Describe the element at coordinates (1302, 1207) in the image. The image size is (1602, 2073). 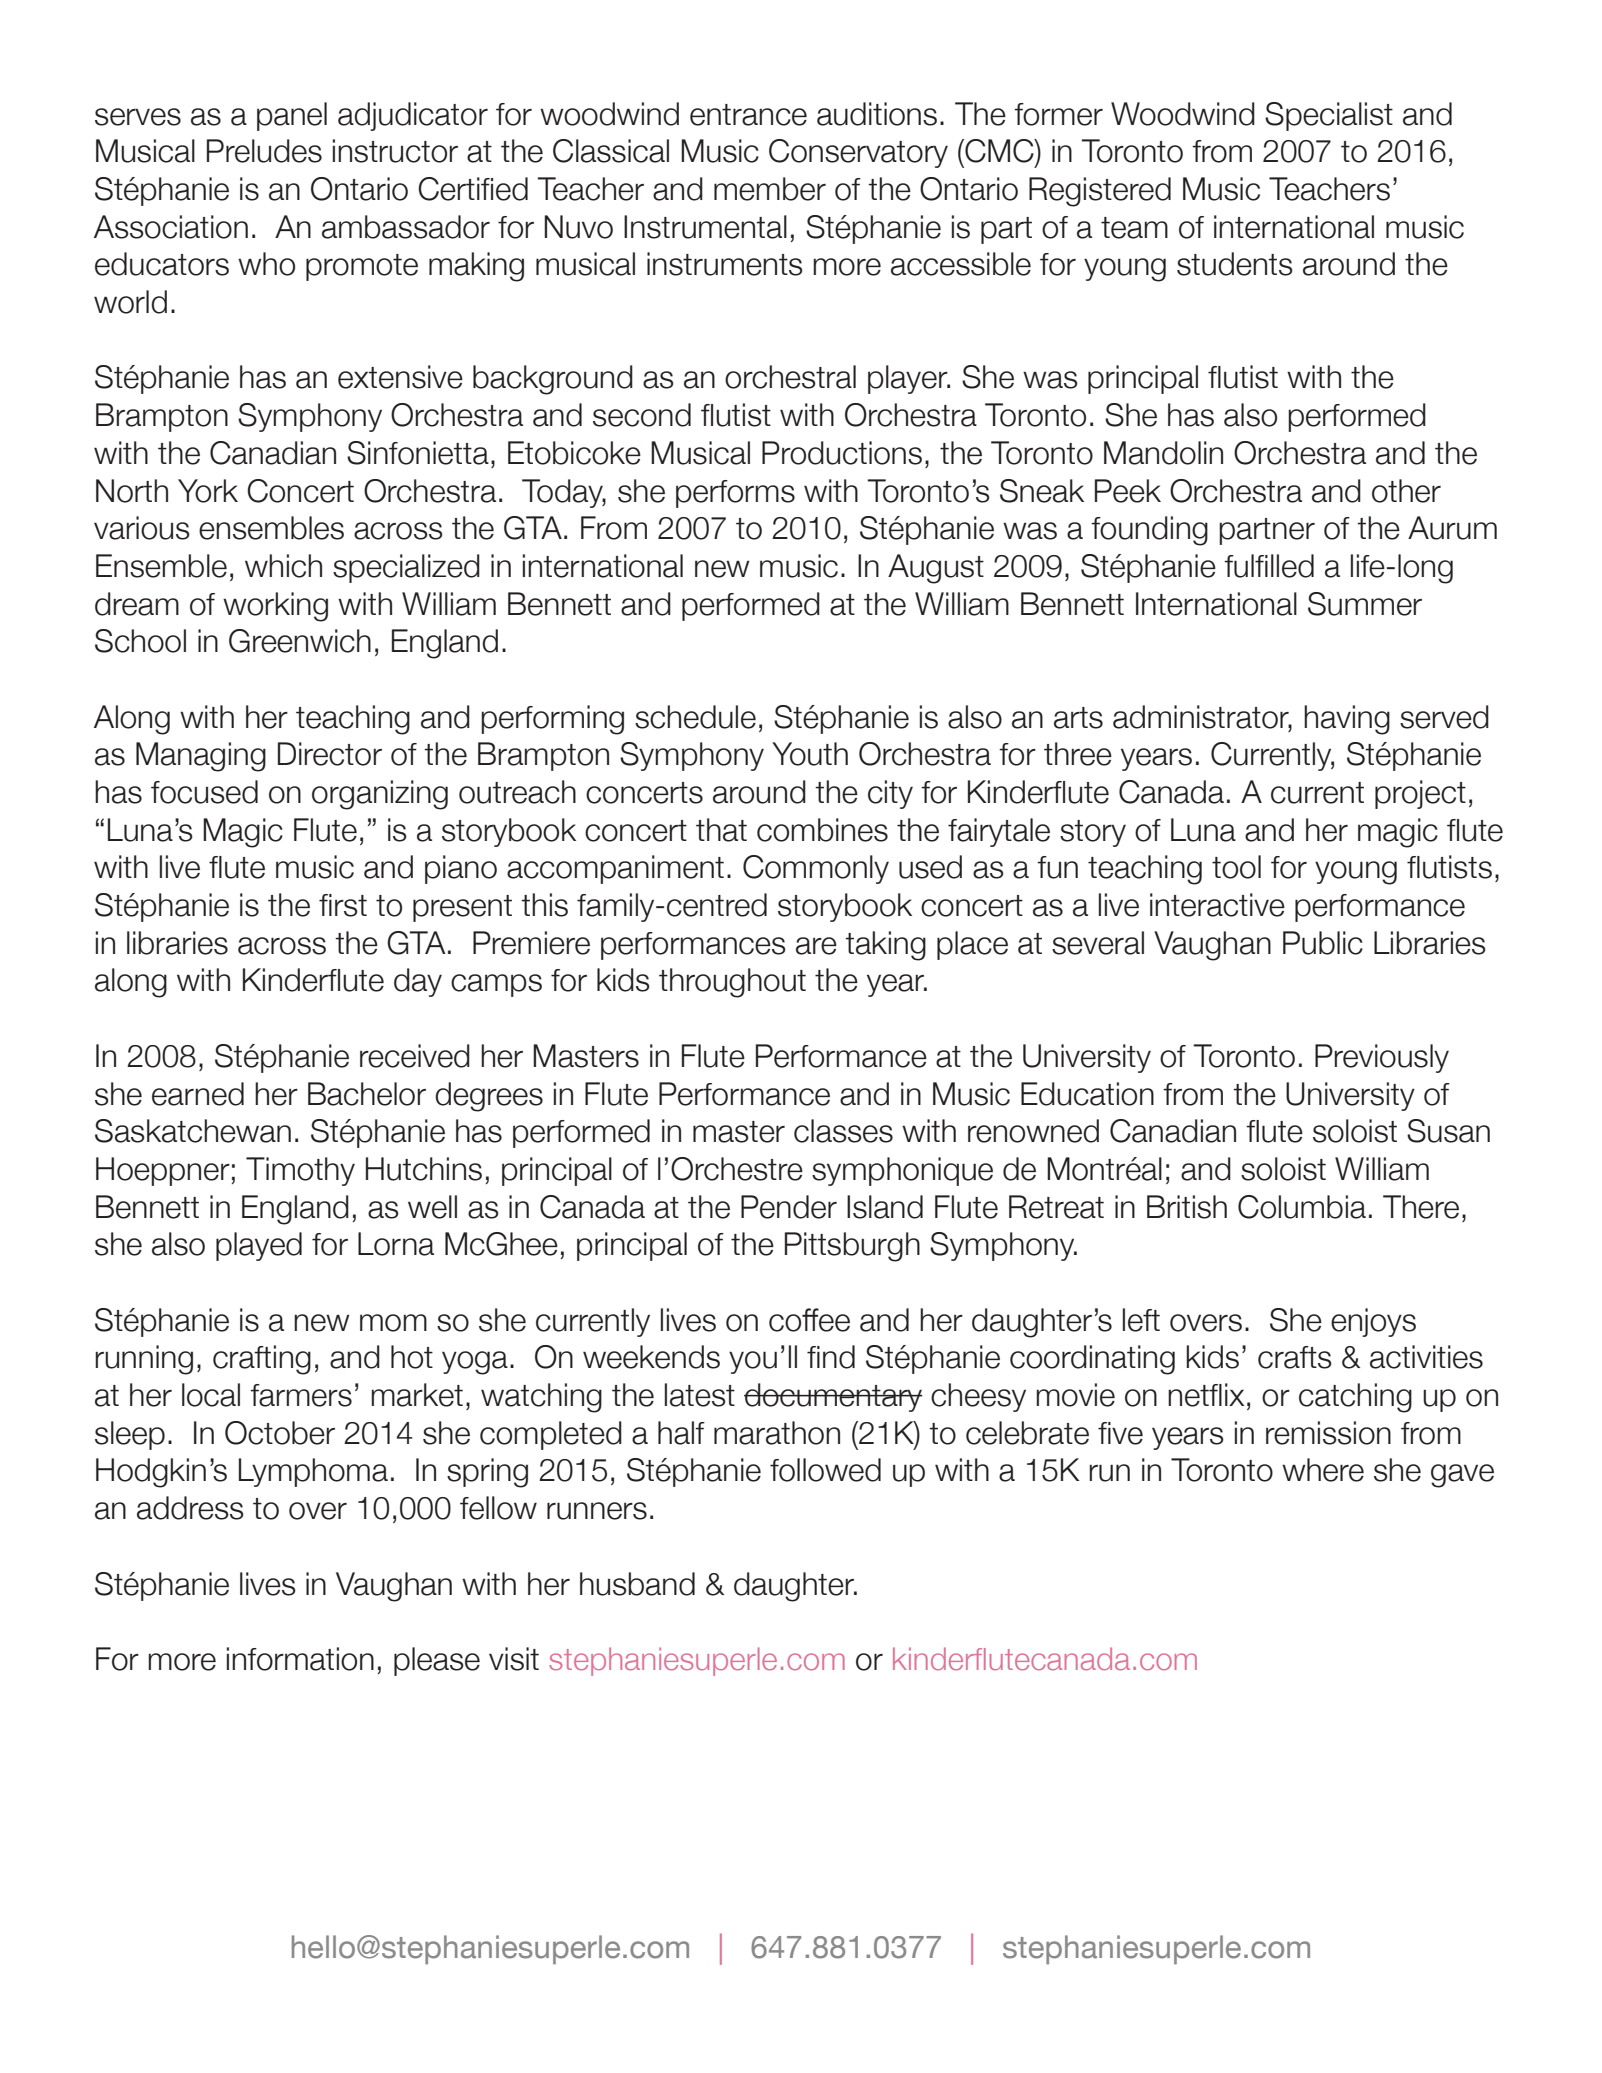
I see `Columbia` at that location.
